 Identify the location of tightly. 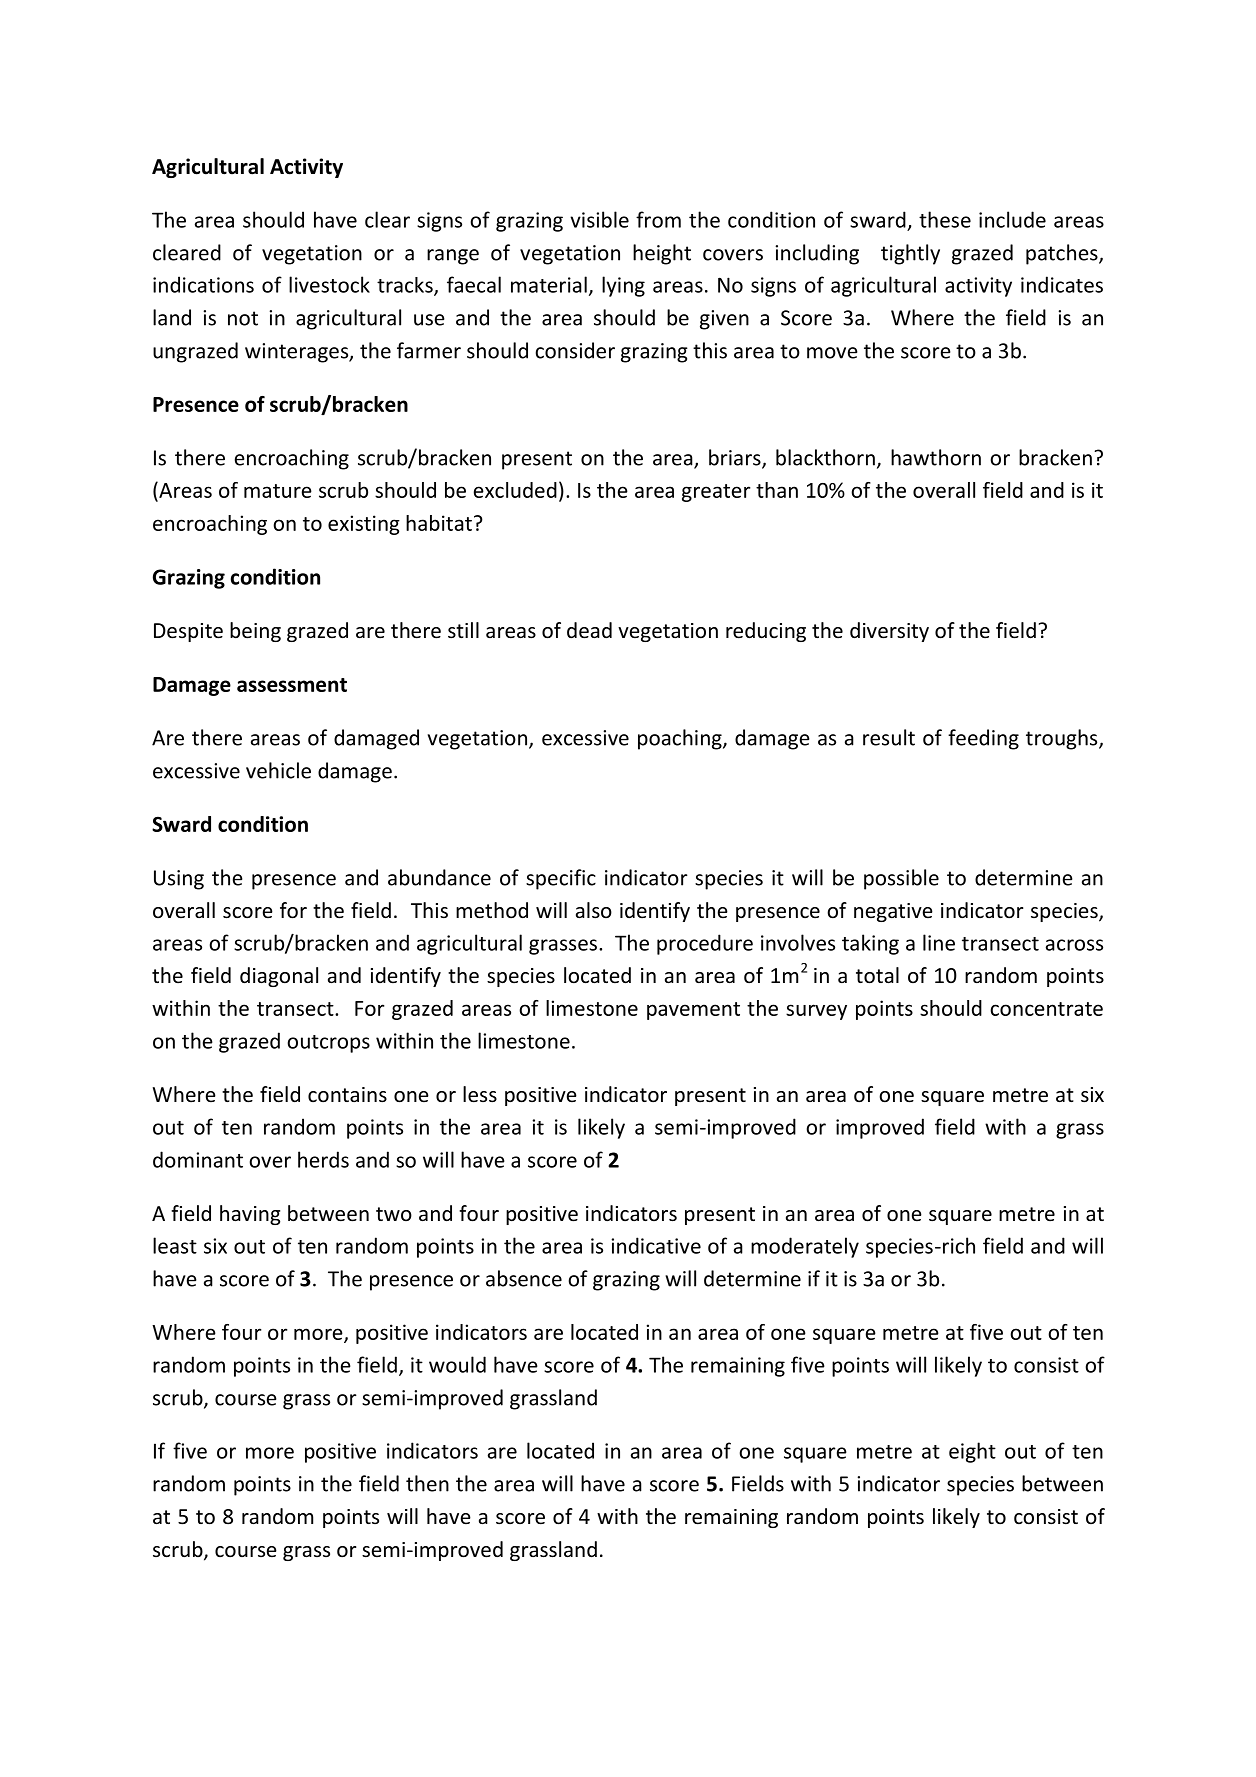
(910, 254).
